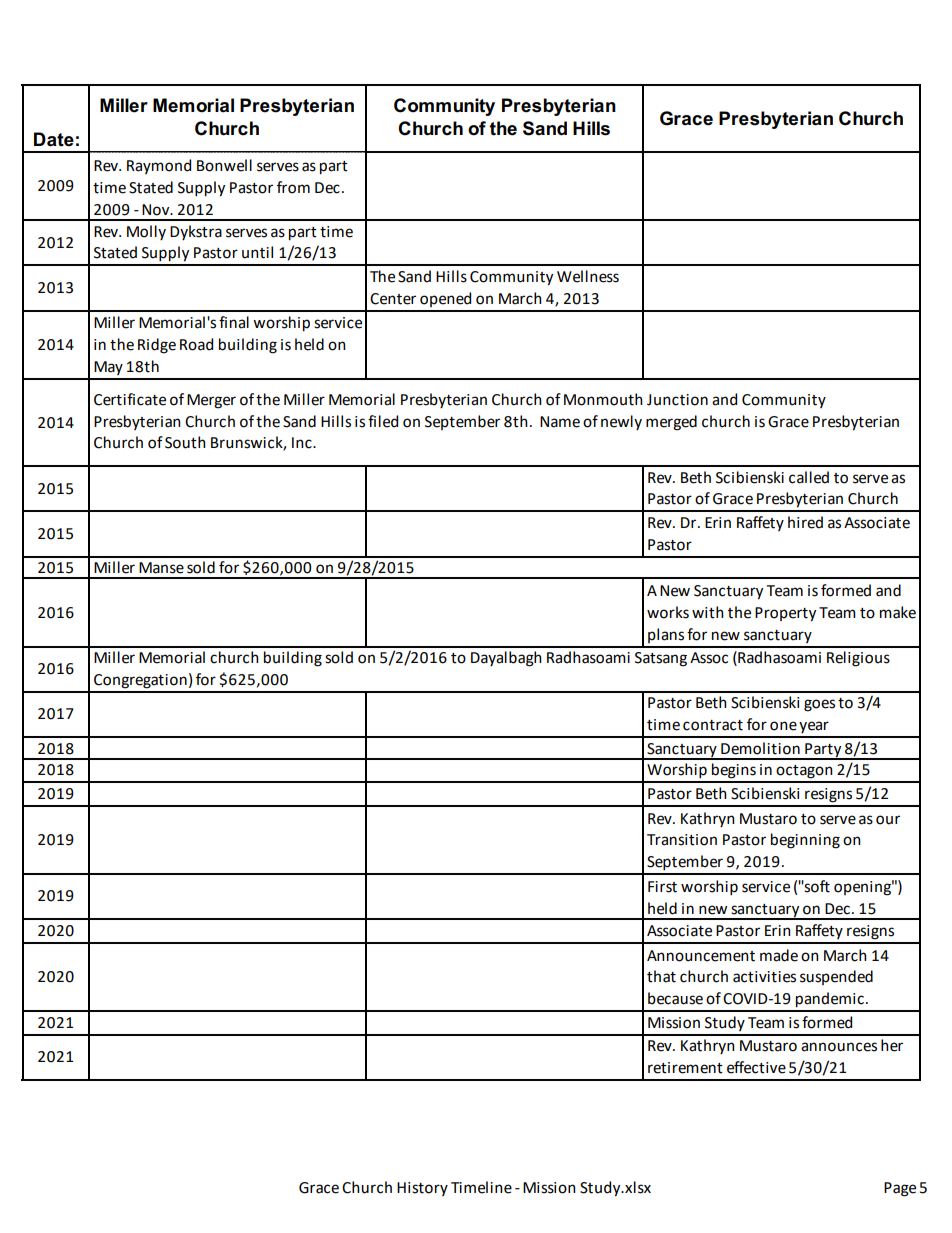 Image resolution: width=952 pixels, height=1233 pixels. I want to click on retirement, so click(685, 1068).
